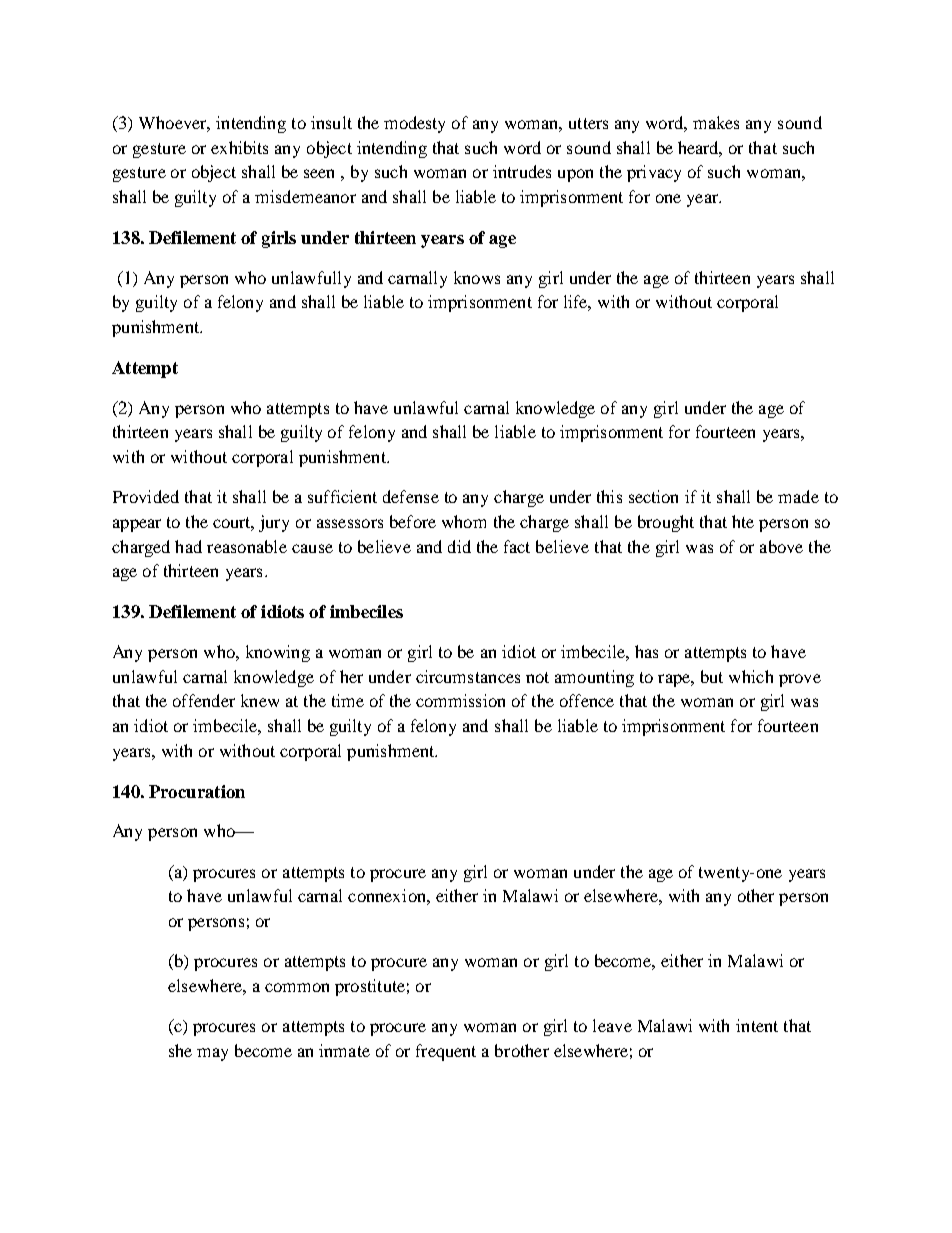 The width and height of the document is (952, 1233). I want to click on frequent, so click(446, 1052).
